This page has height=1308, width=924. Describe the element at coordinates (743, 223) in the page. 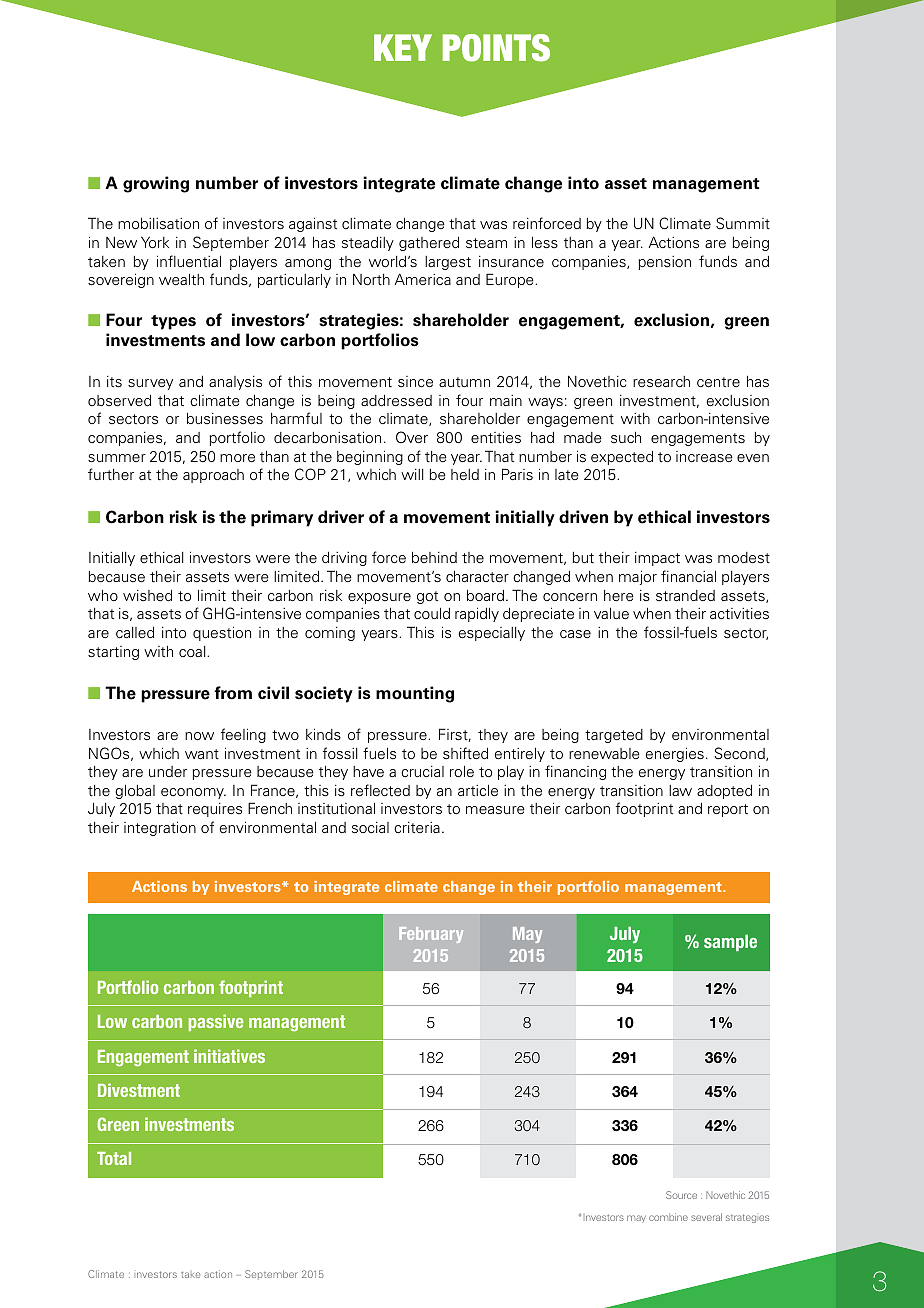

I see `Summit` at that location.
